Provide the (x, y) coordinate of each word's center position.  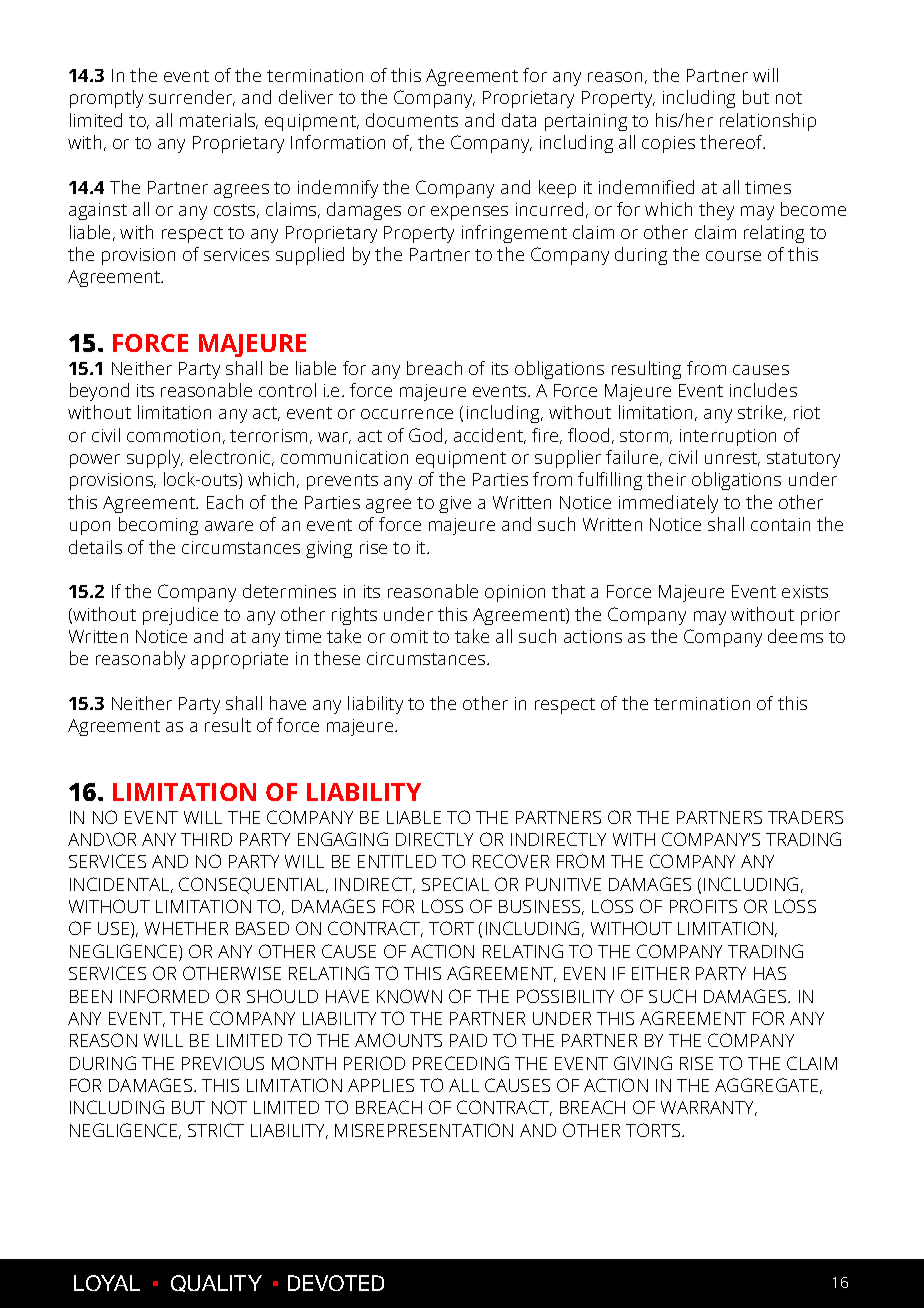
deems (795, 636)
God (425, 435)
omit (409, 636)
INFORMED (164, 996)
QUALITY (216, 1283)
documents (412, 120)
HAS (770, 973)
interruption (728, 437)
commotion (173, 435)
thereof (732, 142)
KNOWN (409, 996)
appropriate (239, 660)
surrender (192, 98)
